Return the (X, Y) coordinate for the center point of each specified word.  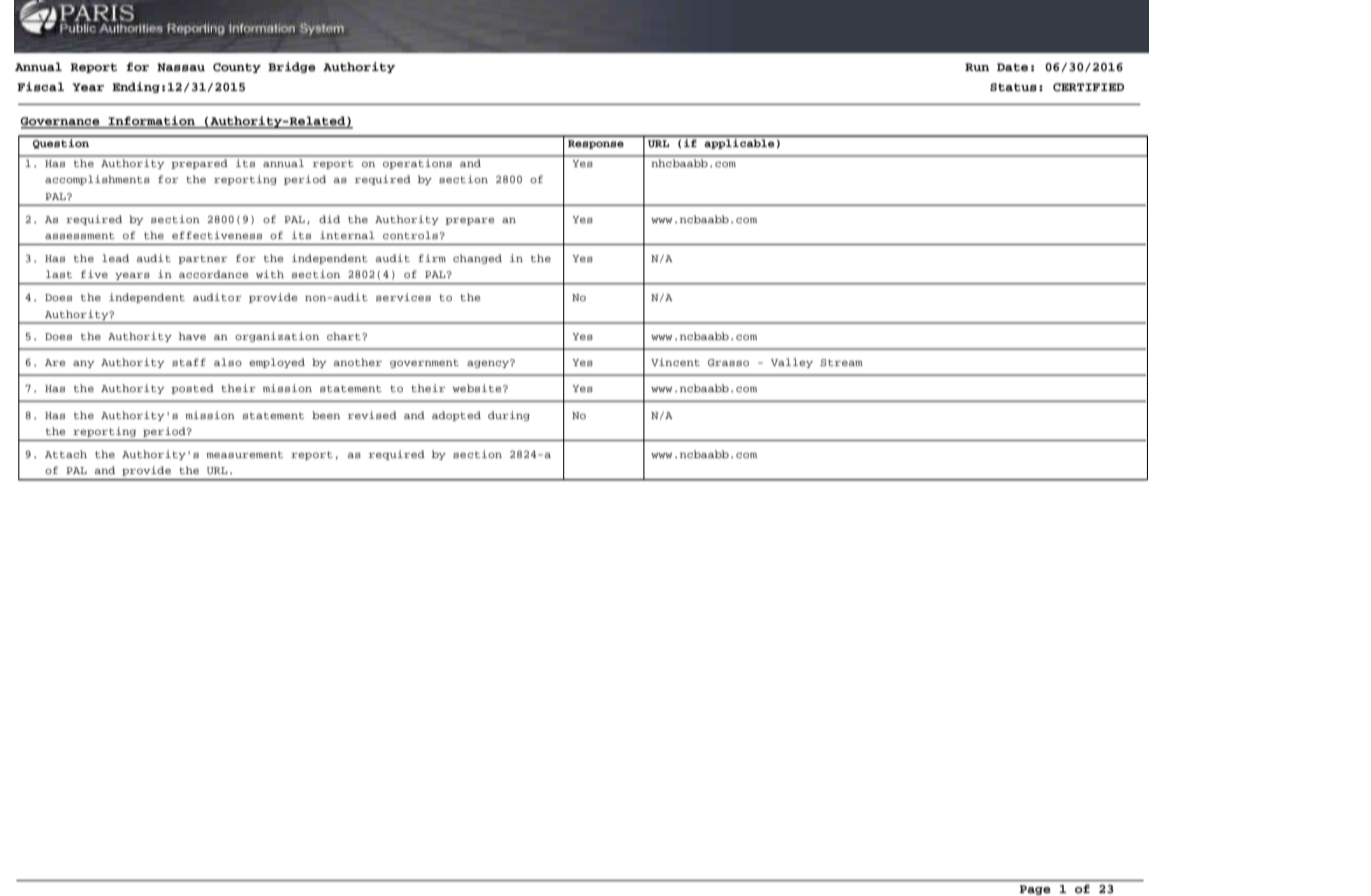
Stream (841, 363)
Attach (66, 454)
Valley (792, 363)
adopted (456, 416)
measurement (244, 454)
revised (372, 415)
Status (1013, 87)
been (326, 415)
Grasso (728, 363)
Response (596, 144)
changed (477, 259)
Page (1035, 890)
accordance (213, 274)
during (509, 416)
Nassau (181, 67)
